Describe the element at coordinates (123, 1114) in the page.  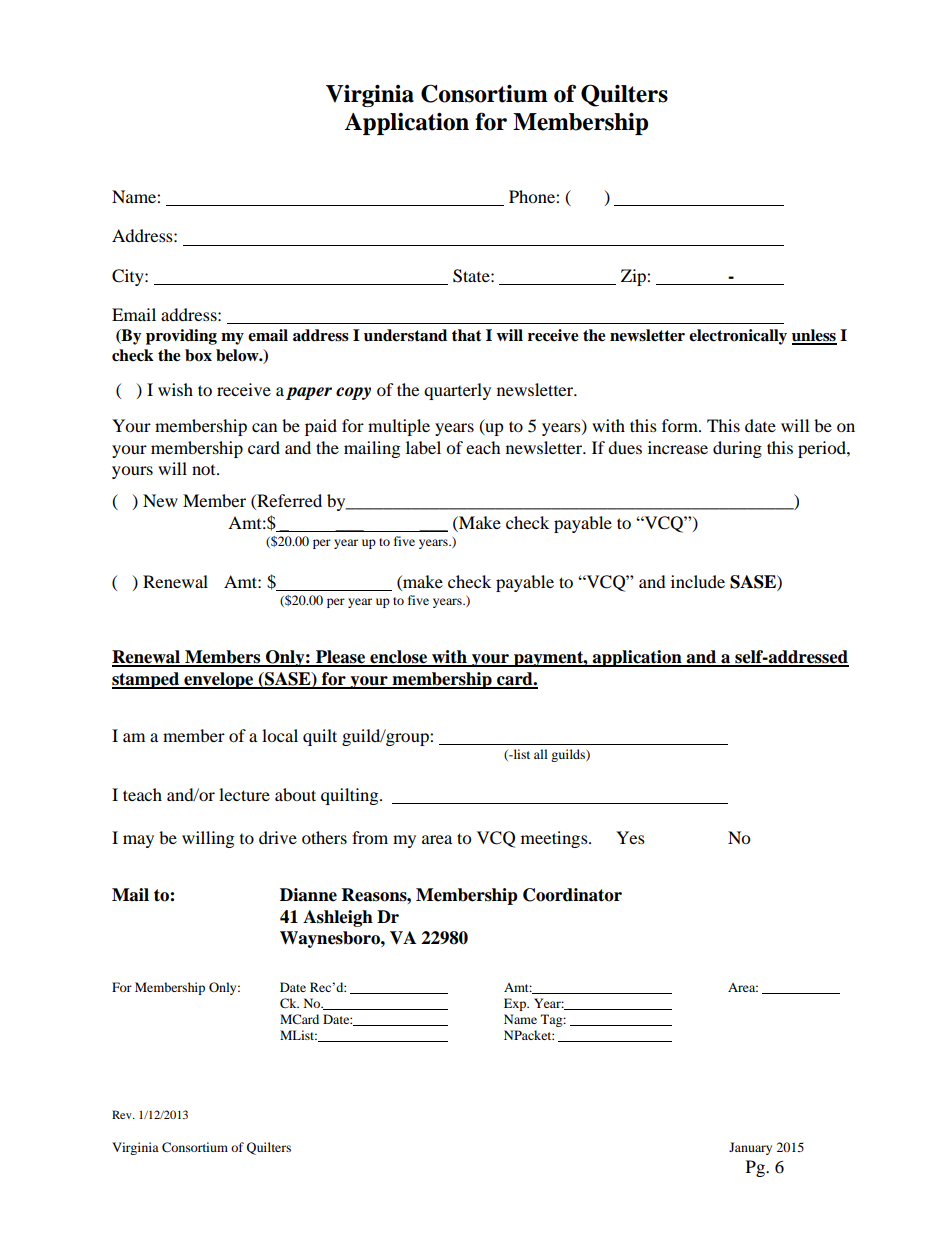
I see `Rev` at that location.
